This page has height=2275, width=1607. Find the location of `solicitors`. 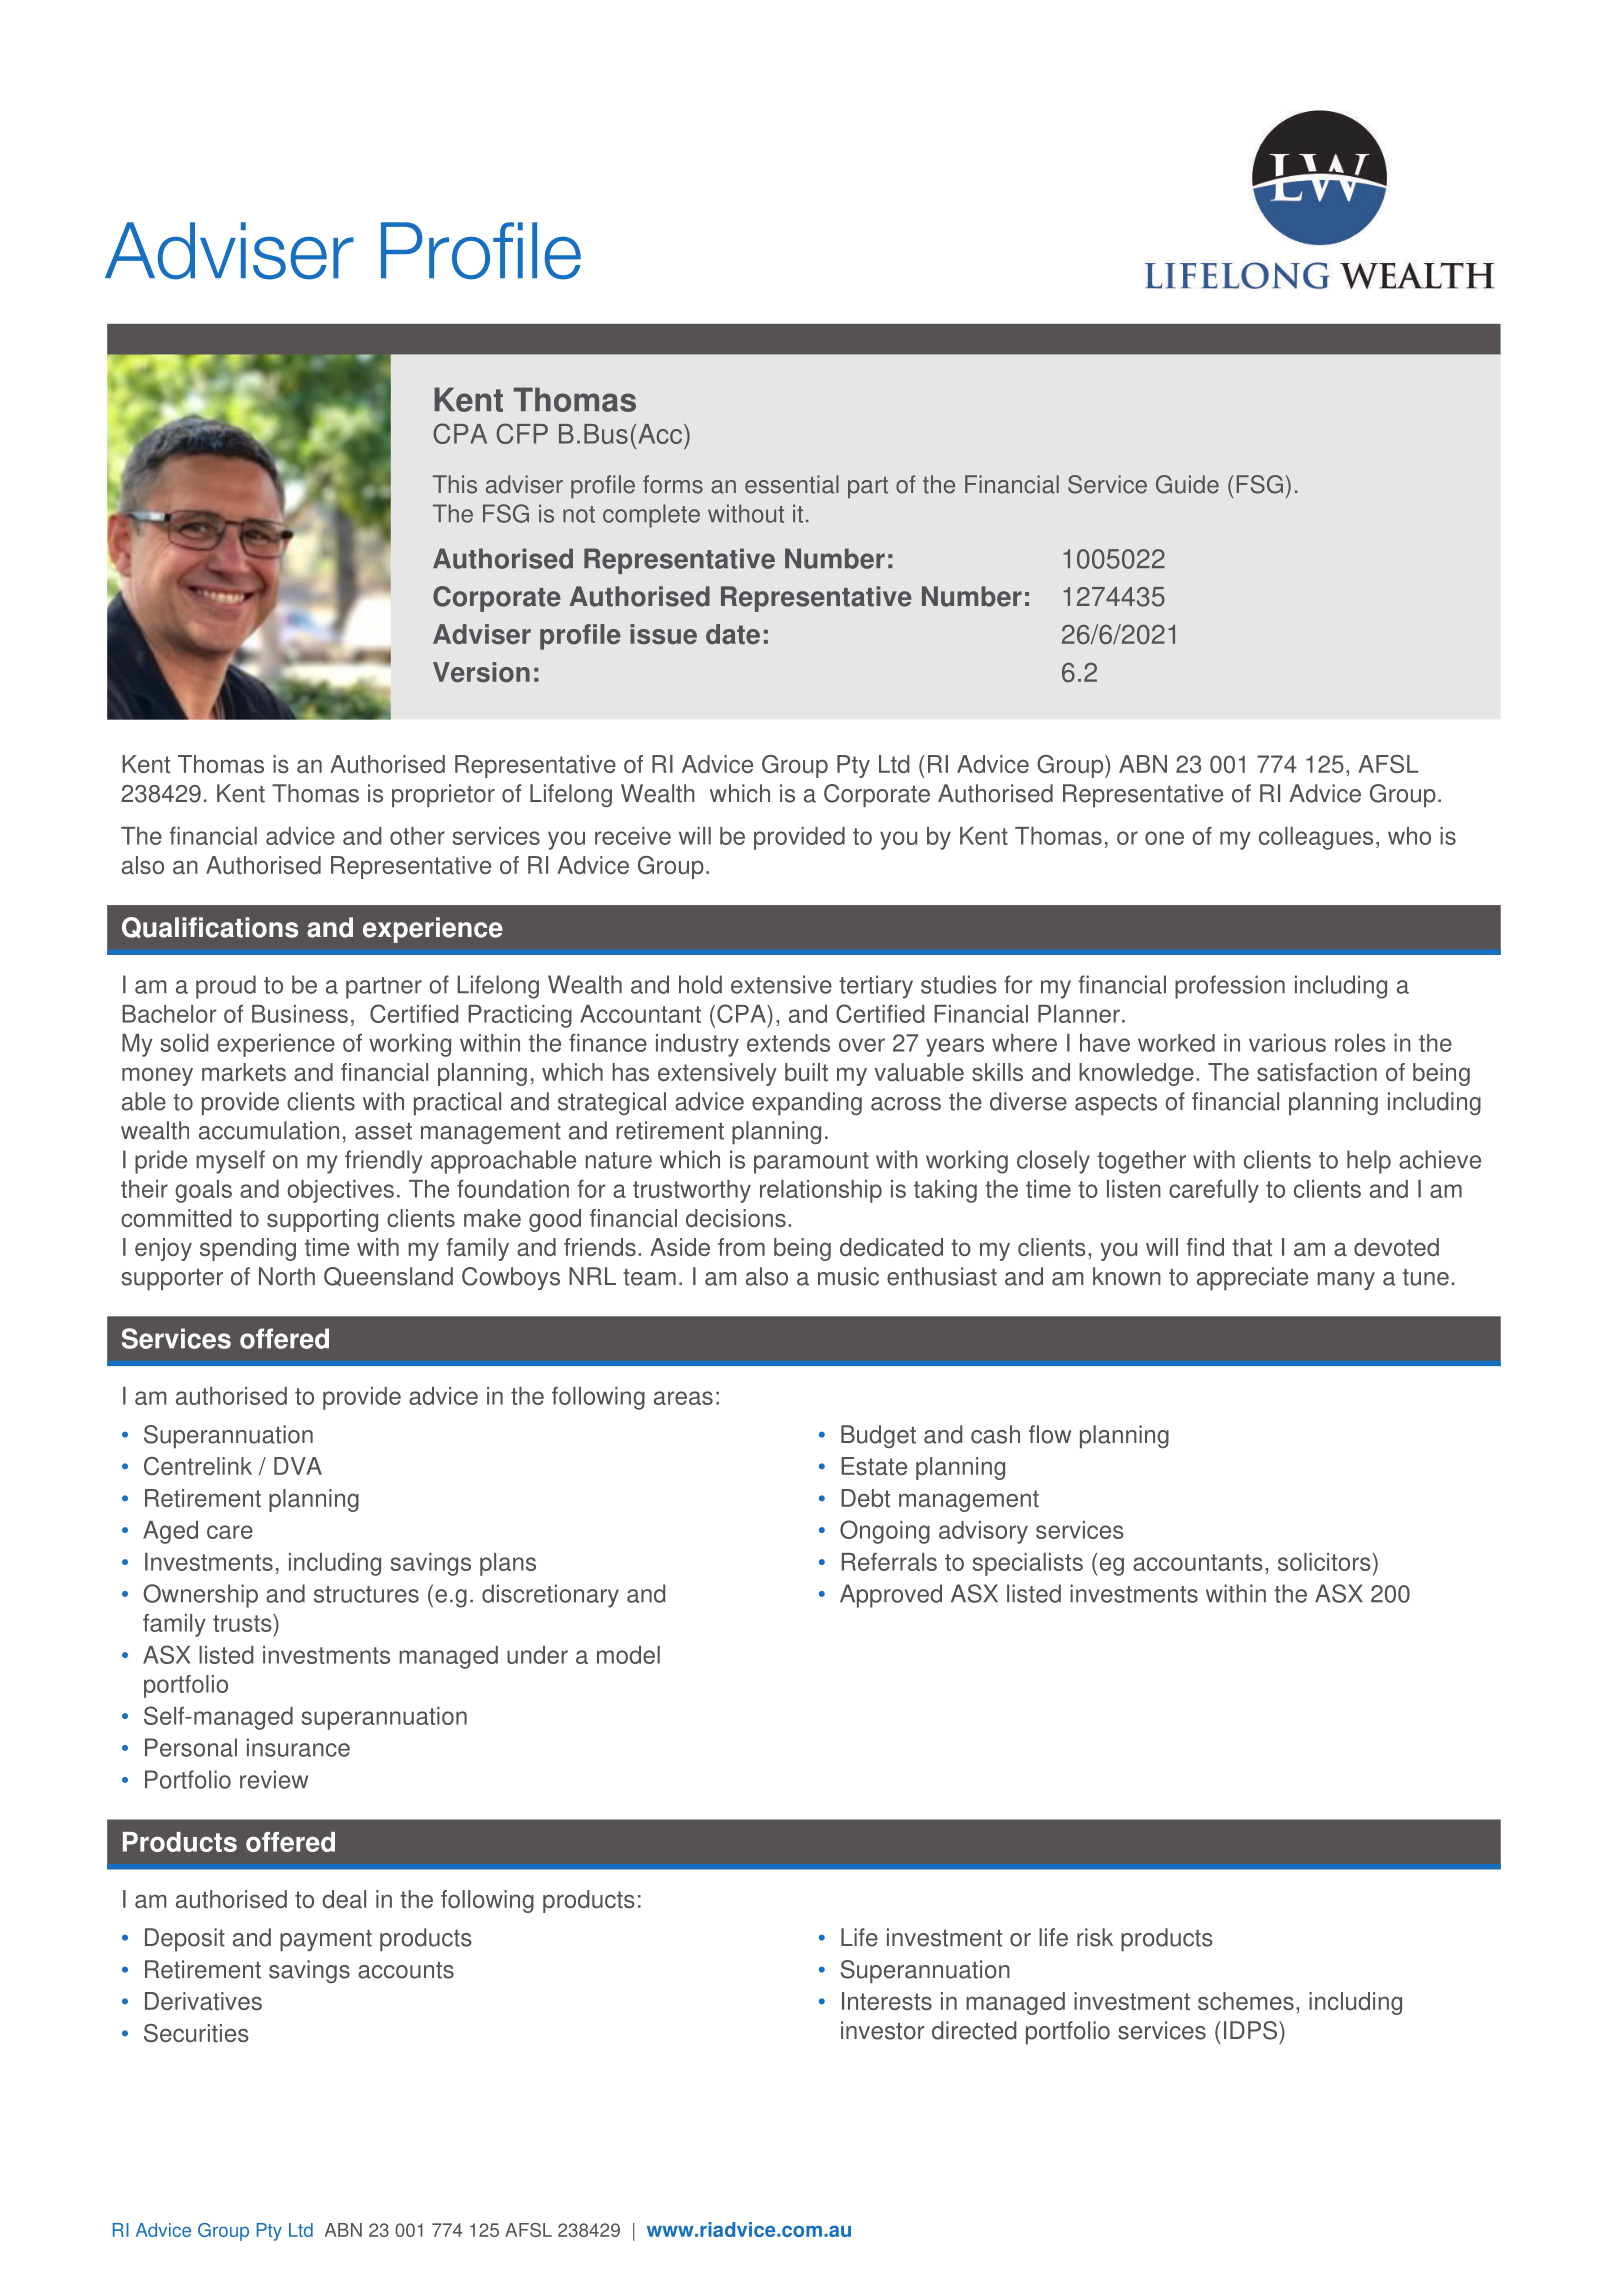

solicitors is located at coordinates (1324, 1562).
